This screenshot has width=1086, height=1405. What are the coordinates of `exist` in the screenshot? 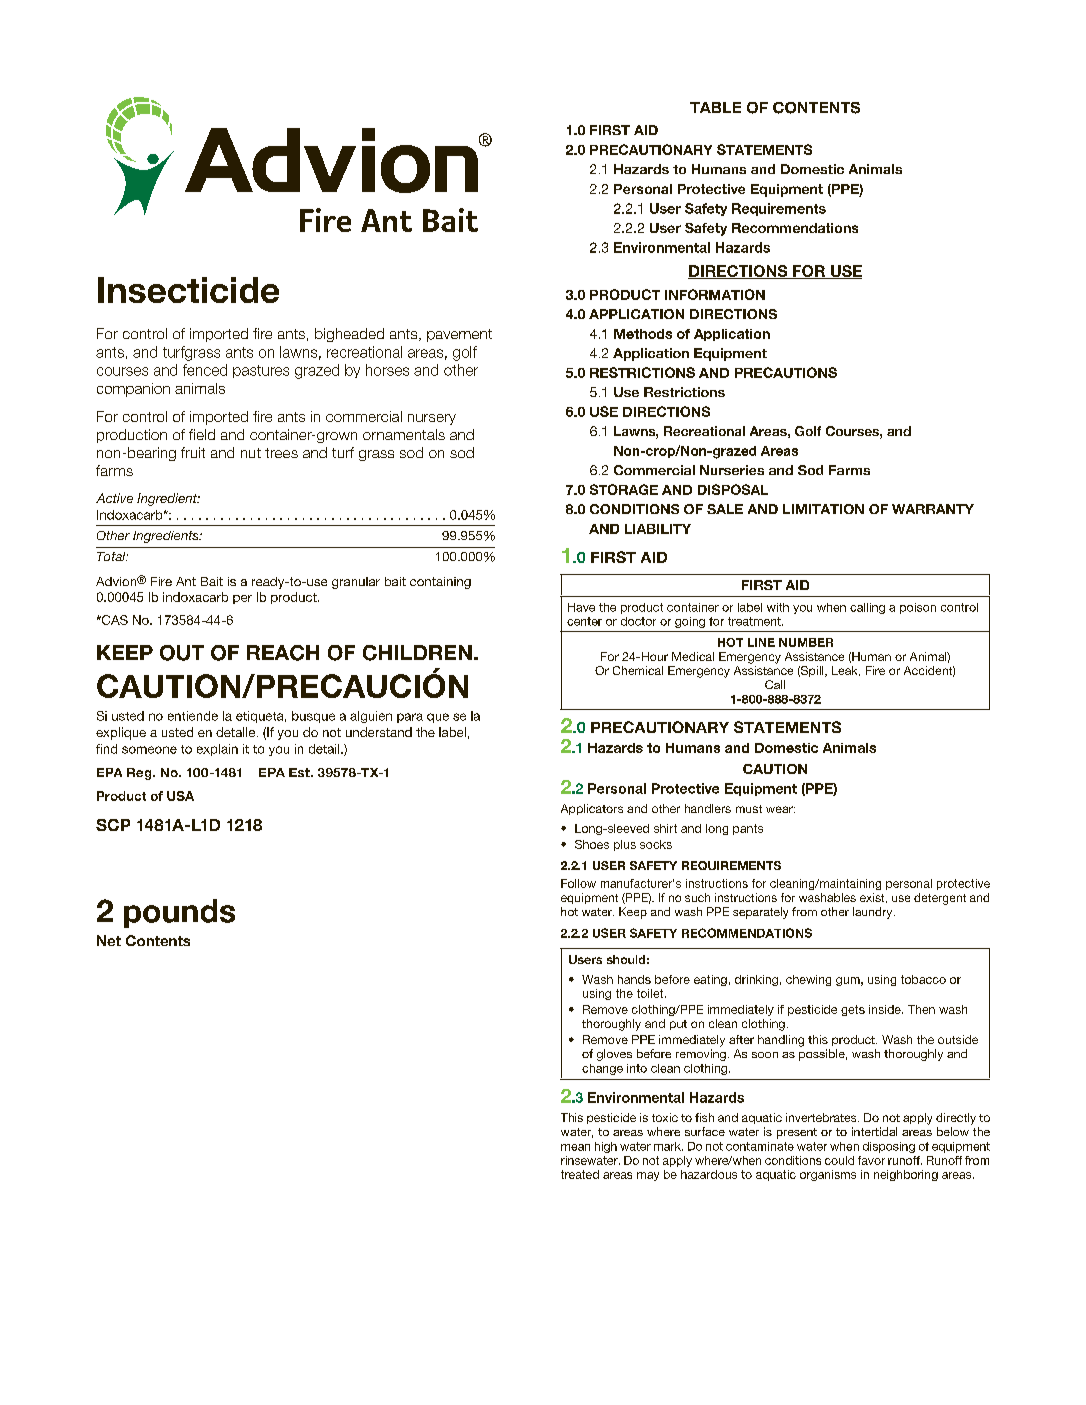 It's located at (873, 898).
